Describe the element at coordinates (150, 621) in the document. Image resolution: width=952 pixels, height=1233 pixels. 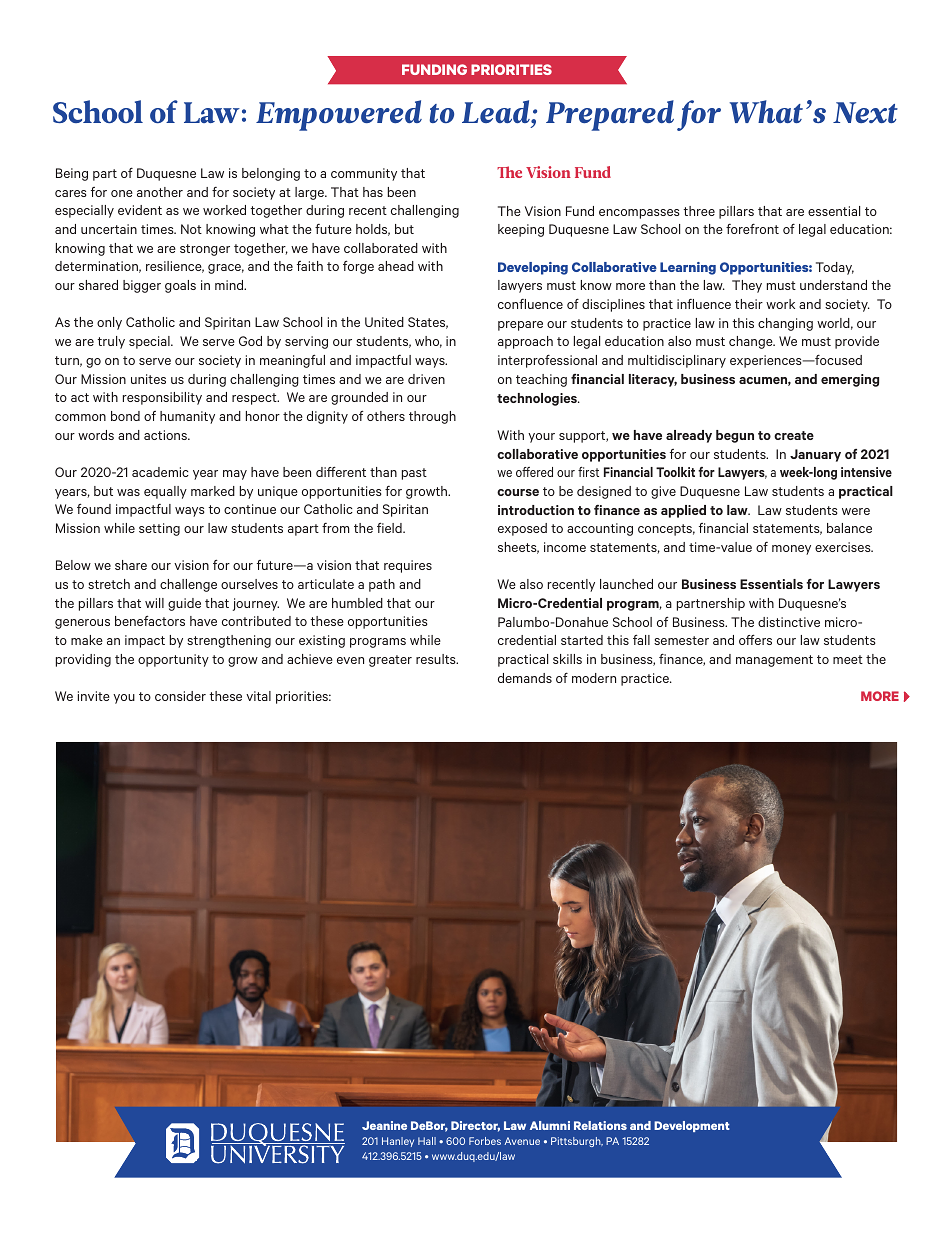
I see `benefactors` at that location.
